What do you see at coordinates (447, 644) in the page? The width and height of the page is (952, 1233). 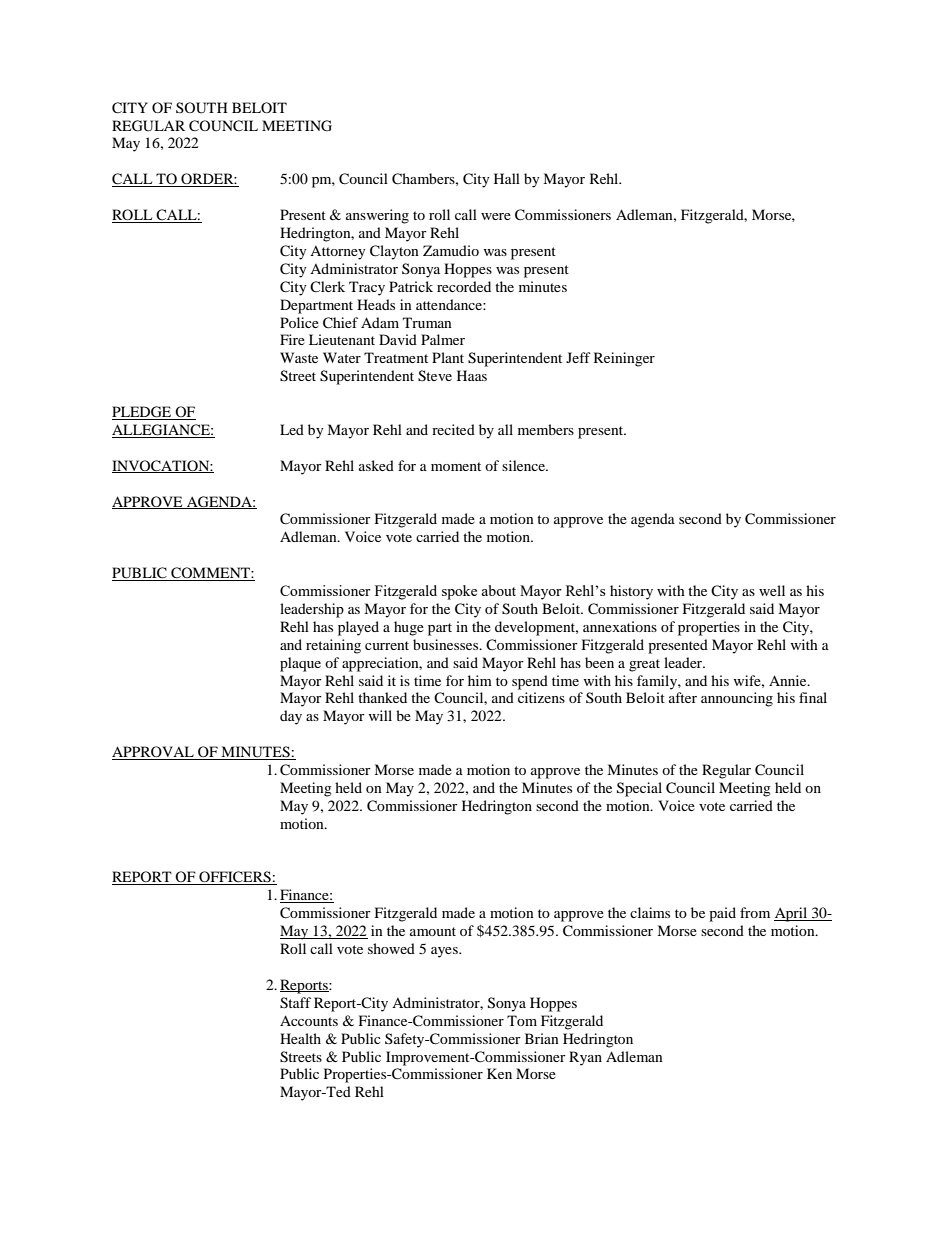 I see `businesses` at bounding box center [447, 644].
